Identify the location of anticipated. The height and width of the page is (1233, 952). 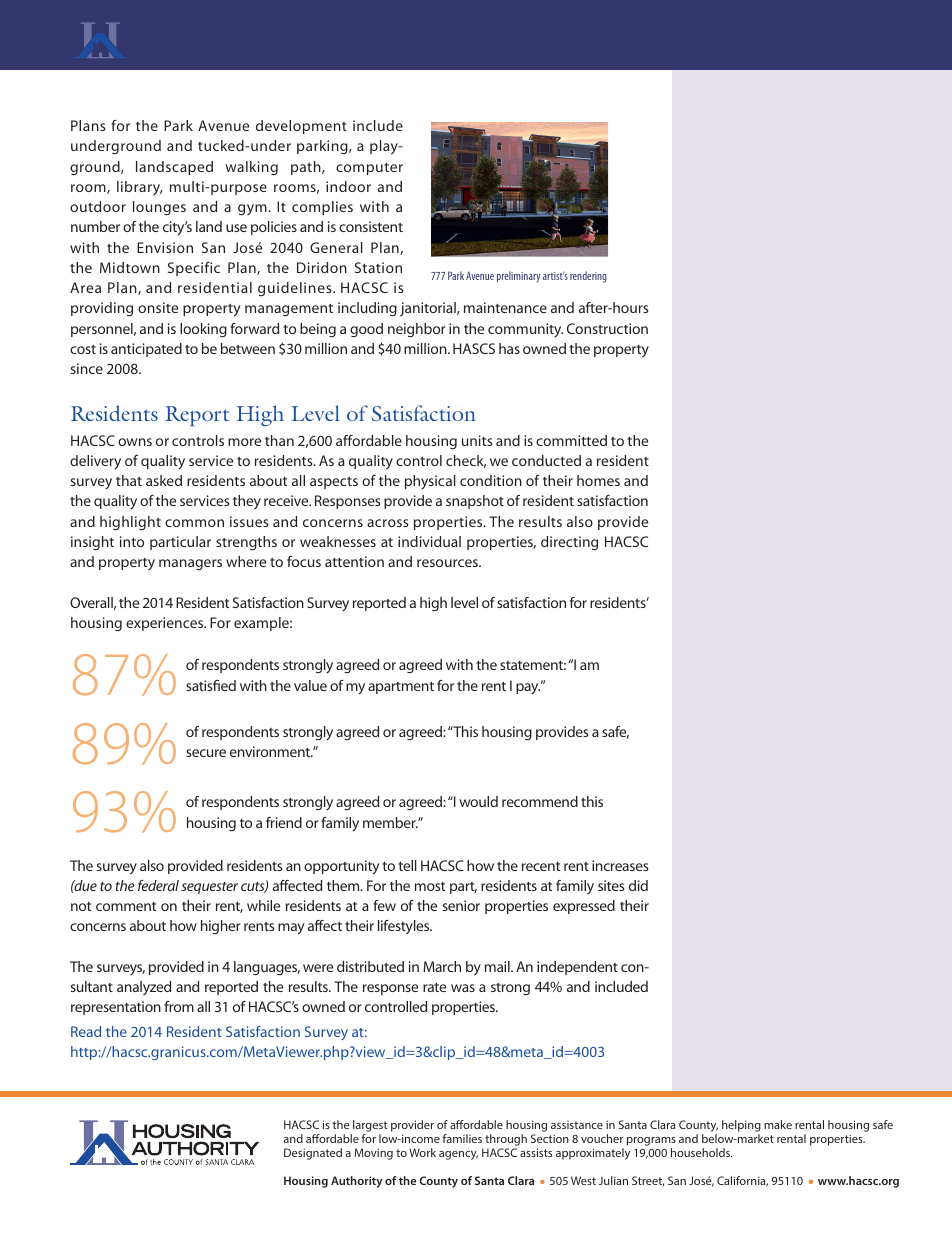
(146, 350).
